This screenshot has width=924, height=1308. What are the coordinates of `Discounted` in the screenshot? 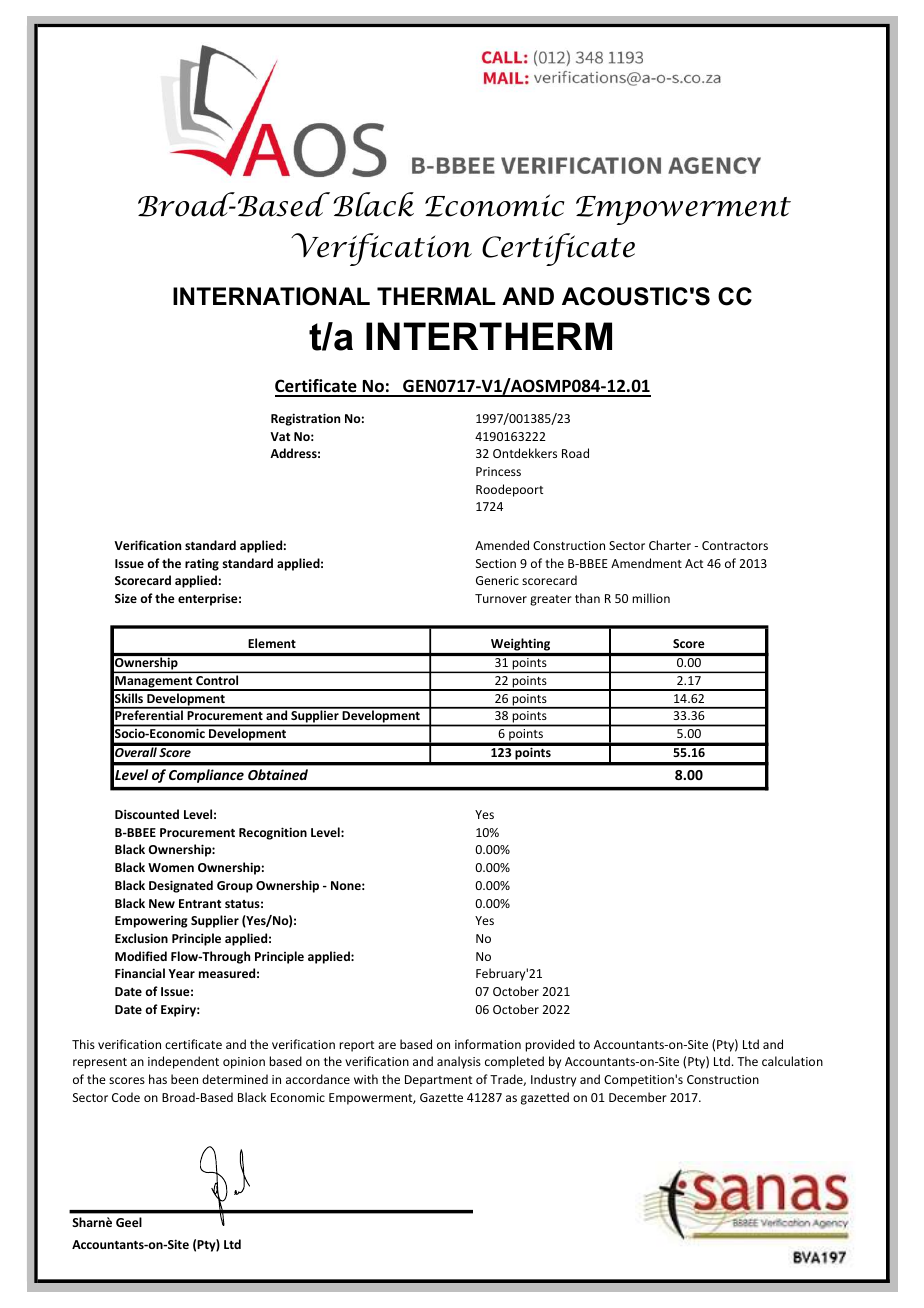 It's located at (147, 814).
